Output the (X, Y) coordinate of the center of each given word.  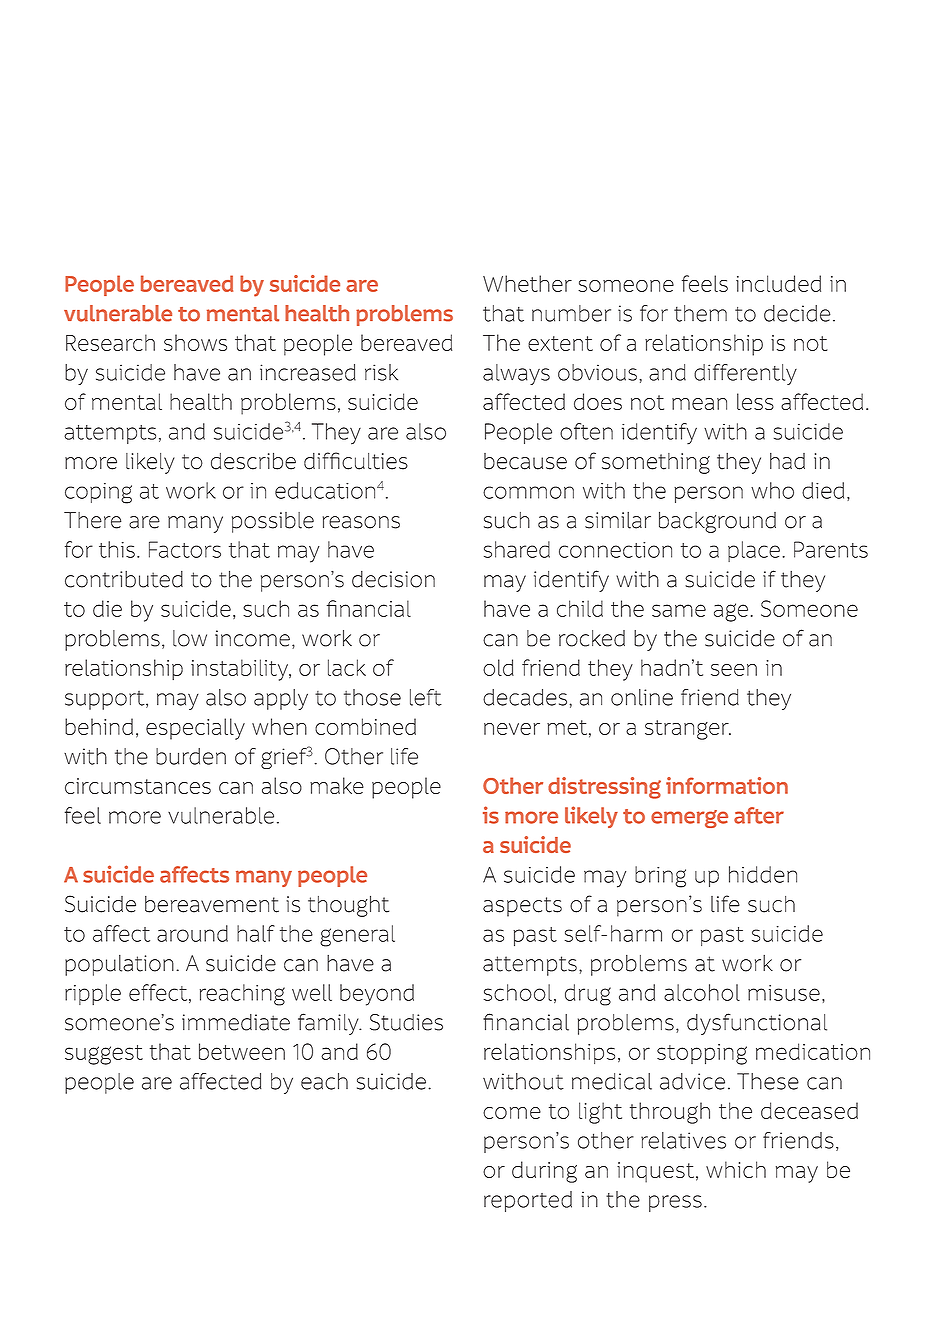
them (700, 313)
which (736, 1169)
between (242, 1051)
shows (195, 342)
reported (528, 1201)
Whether (527, 283)
